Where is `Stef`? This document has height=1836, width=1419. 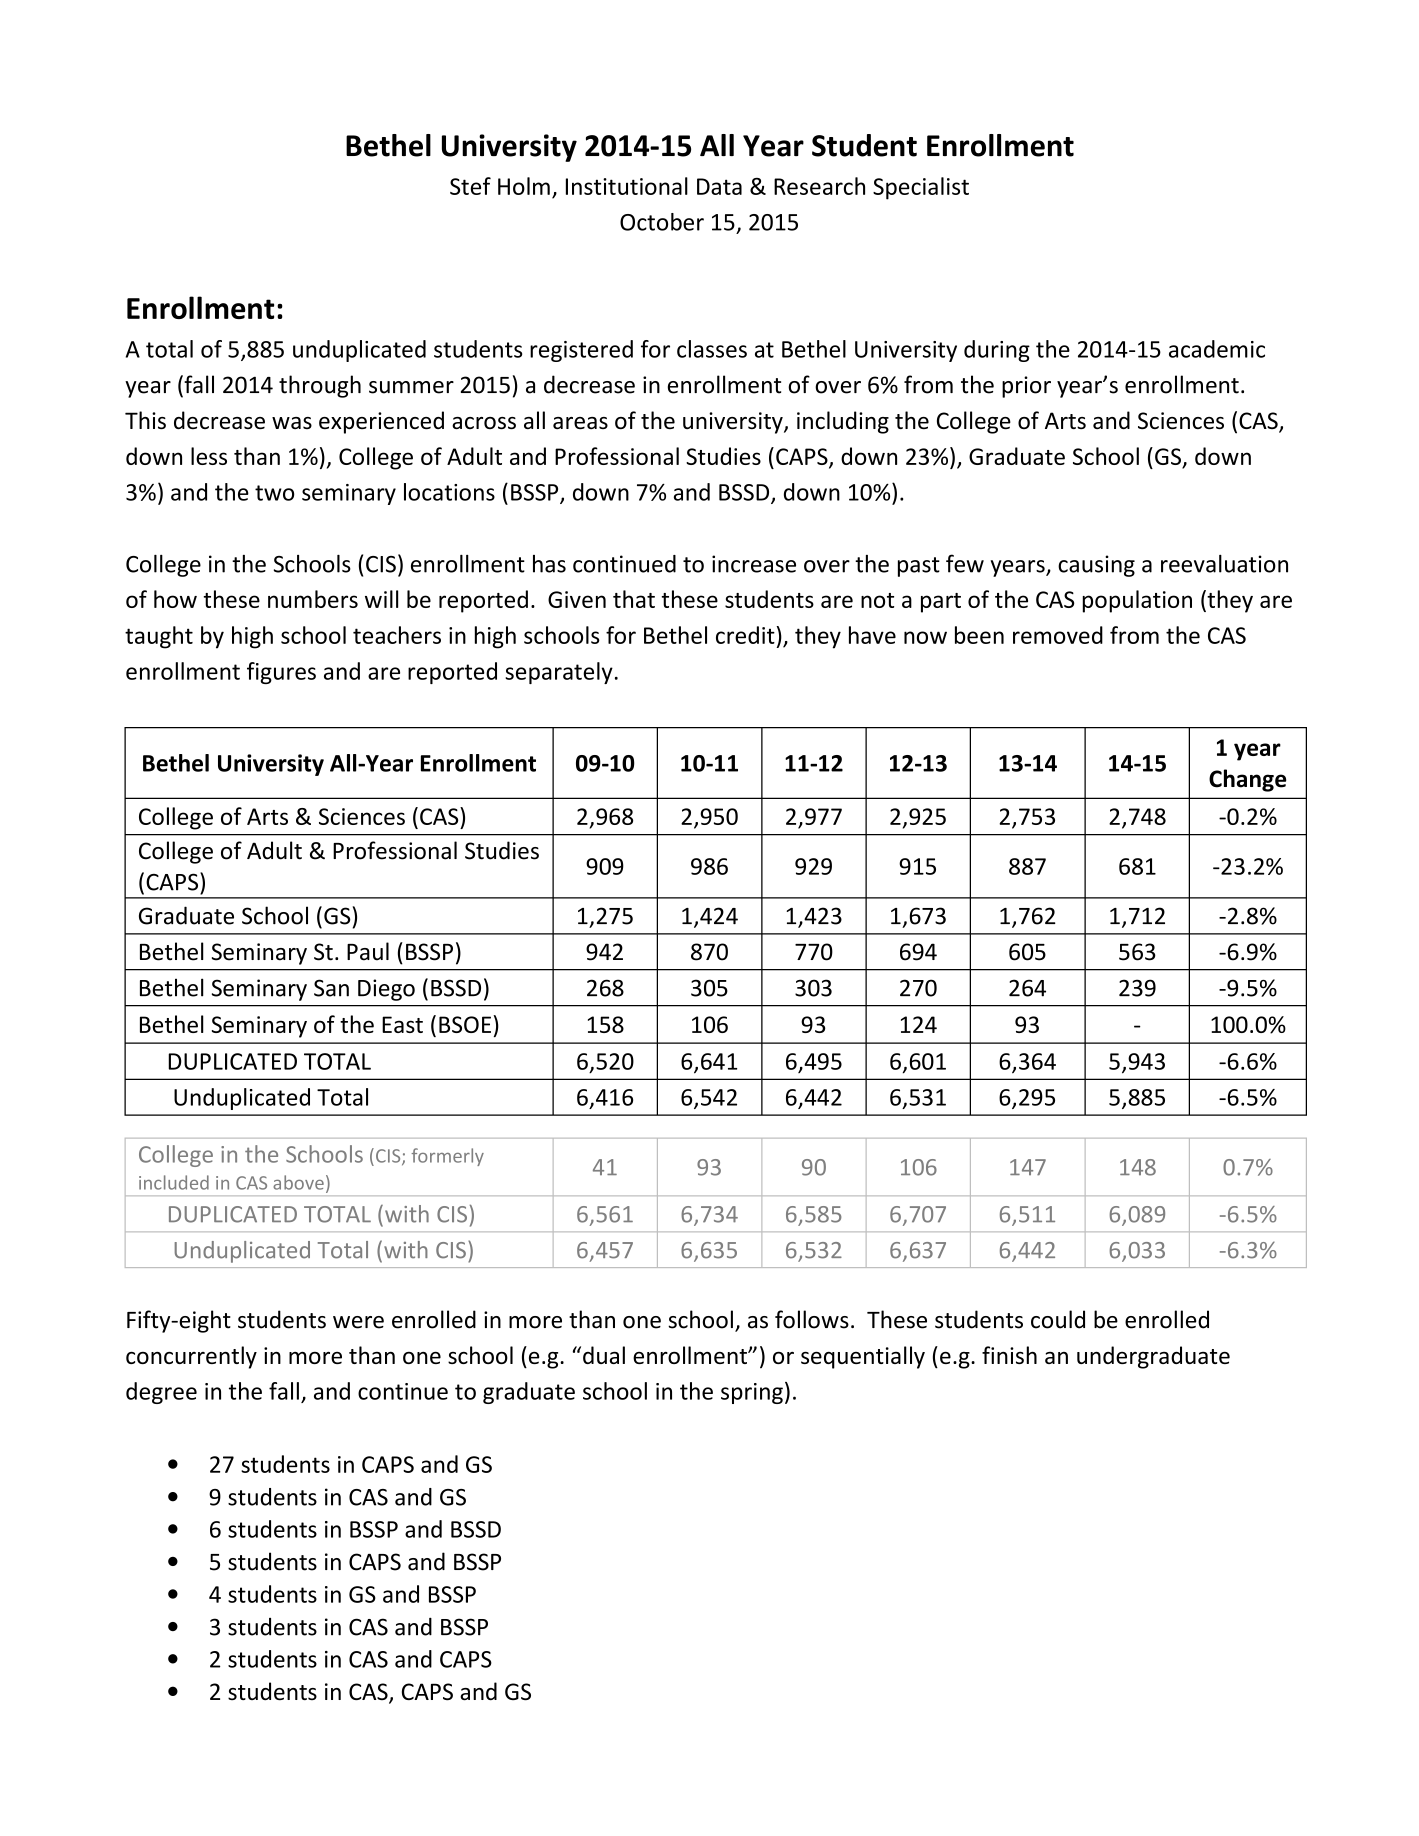 Stef is located at coordinates (470, 186).
